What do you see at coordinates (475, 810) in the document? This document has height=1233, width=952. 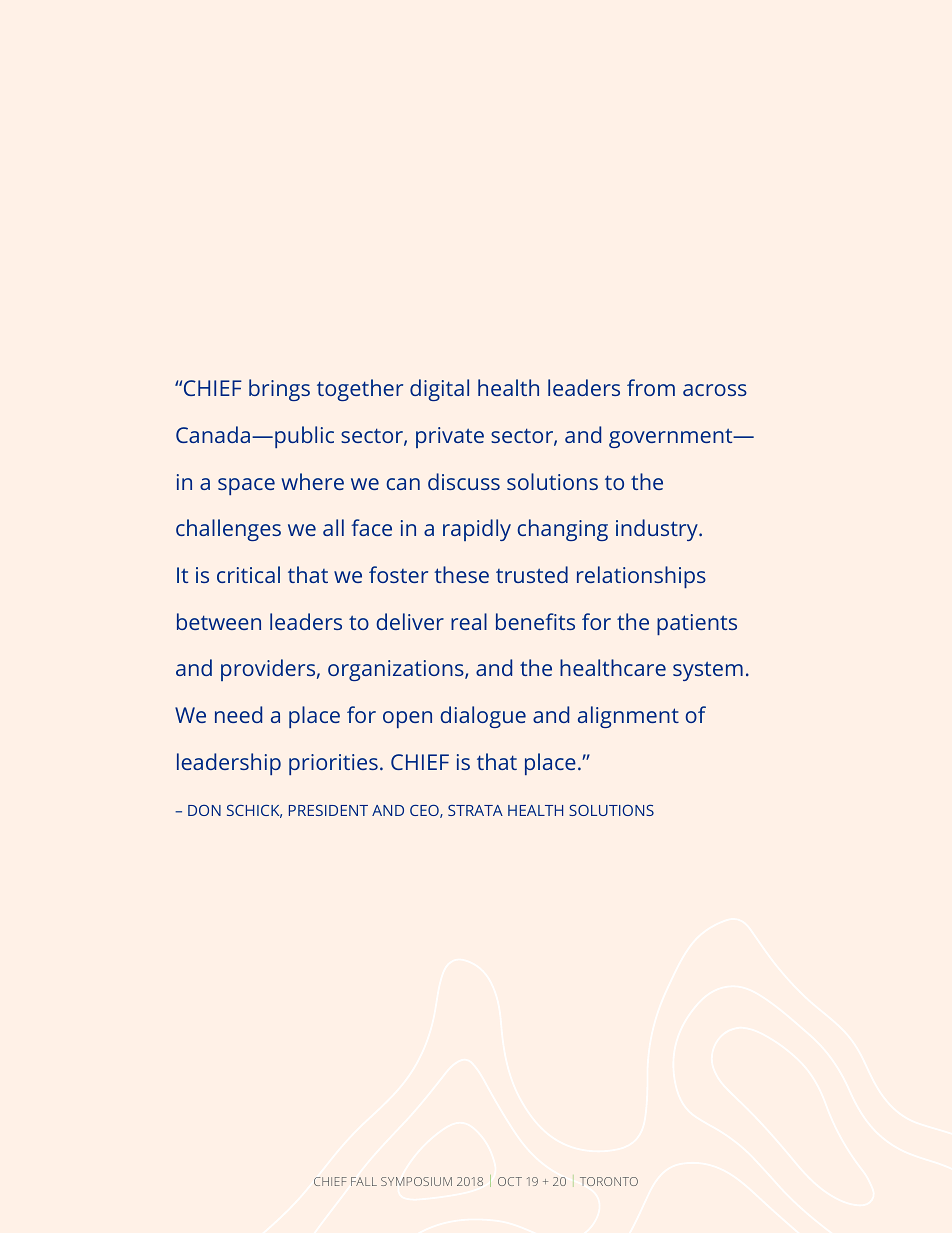 I see `STRATA` at bounding box center [475, 810].
